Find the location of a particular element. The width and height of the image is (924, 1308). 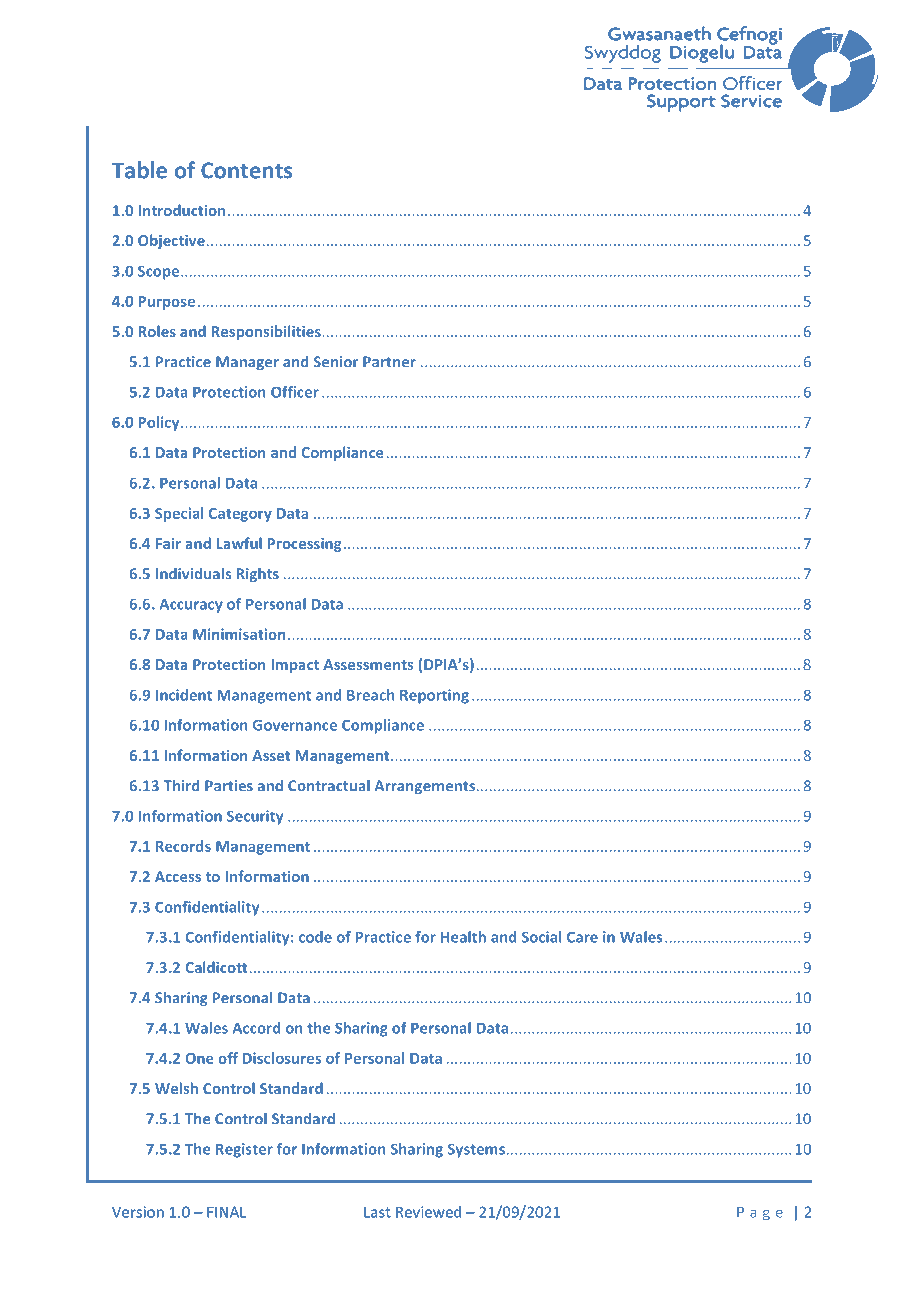

Last is located at coordinates (377, 1212).
